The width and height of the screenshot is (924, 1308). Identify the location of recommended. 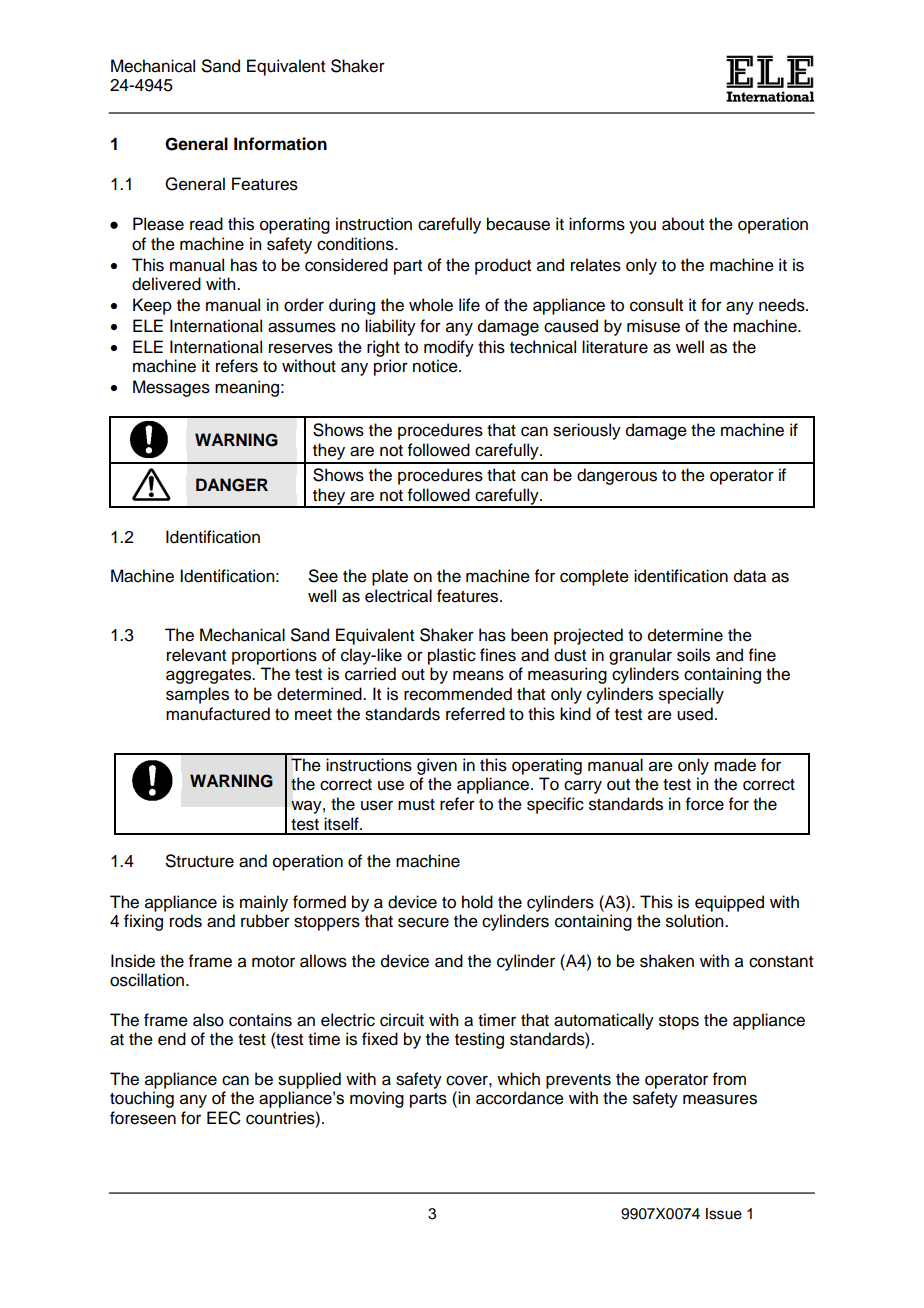
(458, 694).
